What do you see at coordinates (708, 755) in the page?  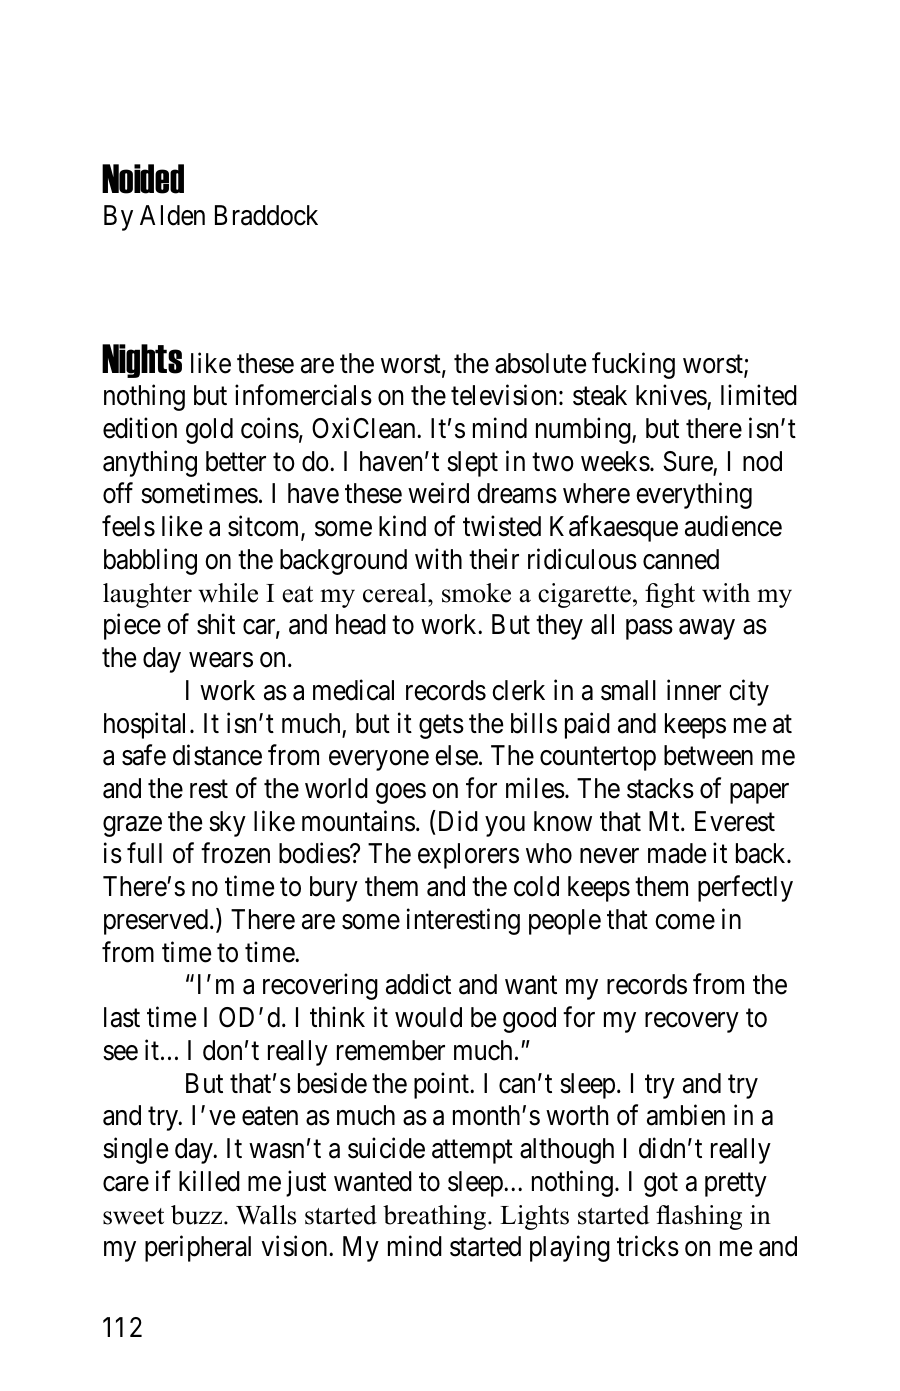 I see `between` at bounding box center [708, 755].
